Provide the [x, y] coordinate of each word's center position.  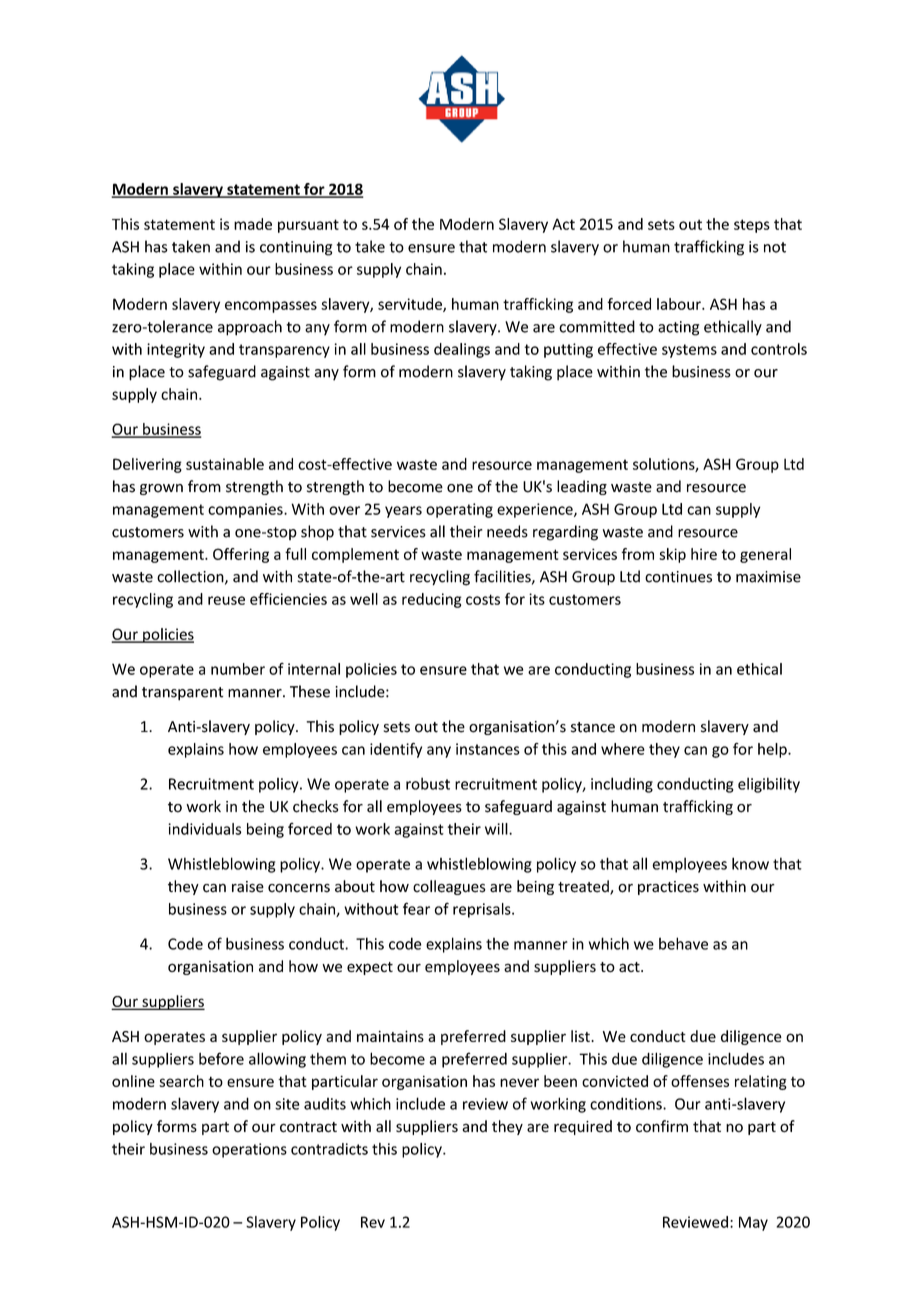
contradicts [329, 1149]
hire [704, 554]
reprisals [483, 910]
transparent [182, 694]
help [773, 750]
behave [683, 943]
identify [396, 750]
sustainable [225, 464]
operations [249, 1150]
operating [459, 510]
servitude [411, 305]
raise [248, 887]
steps [752, 226]
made [253, 224]
